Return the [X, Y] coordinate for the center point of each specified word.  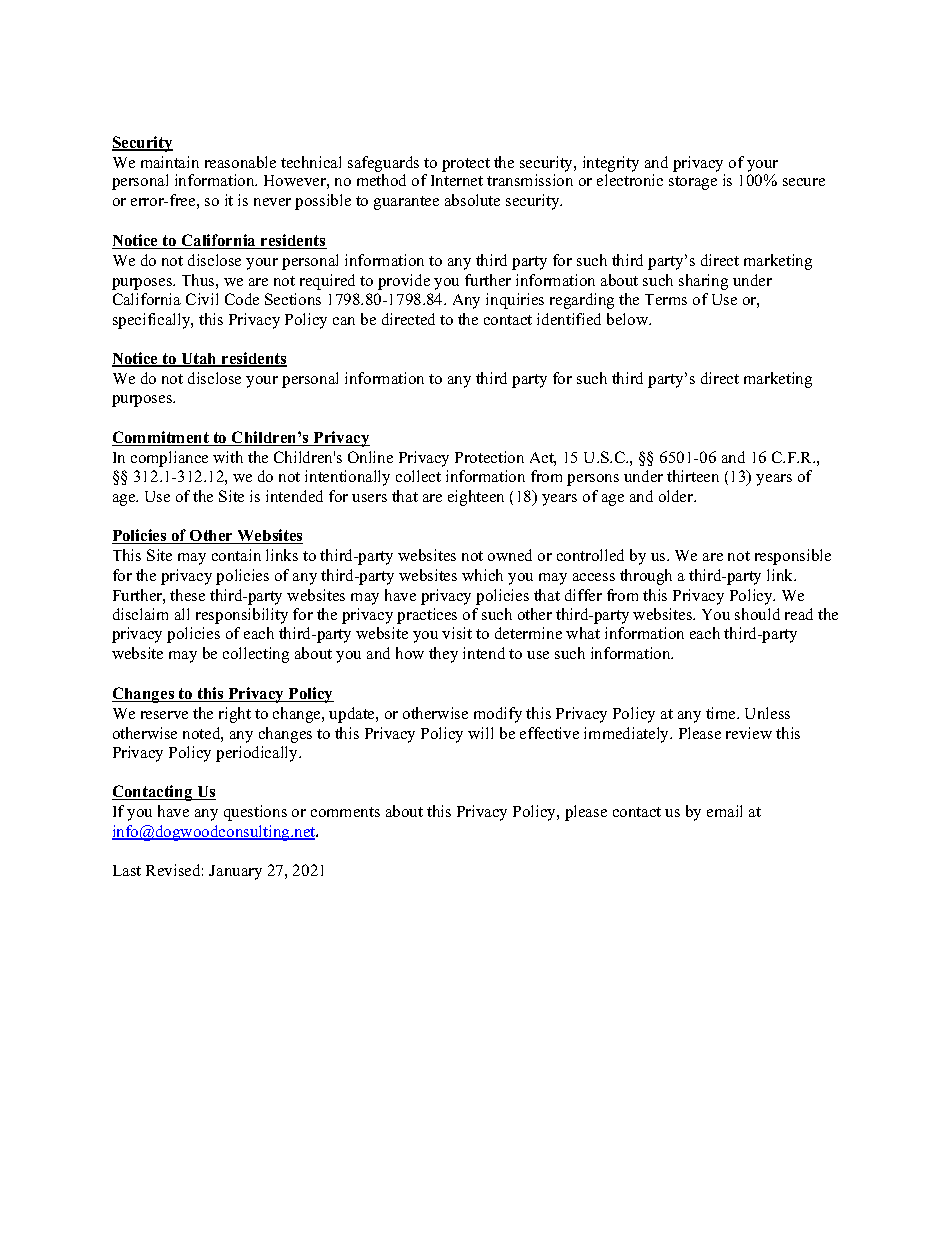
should [757, 614]
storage [693, 183]
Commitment [161, 438]
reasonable [240, 162]
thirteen [693, 476]
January [235, 872]
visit [457, 633]
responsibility [242, 616]
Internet [457, 180]
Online [370, 457]
